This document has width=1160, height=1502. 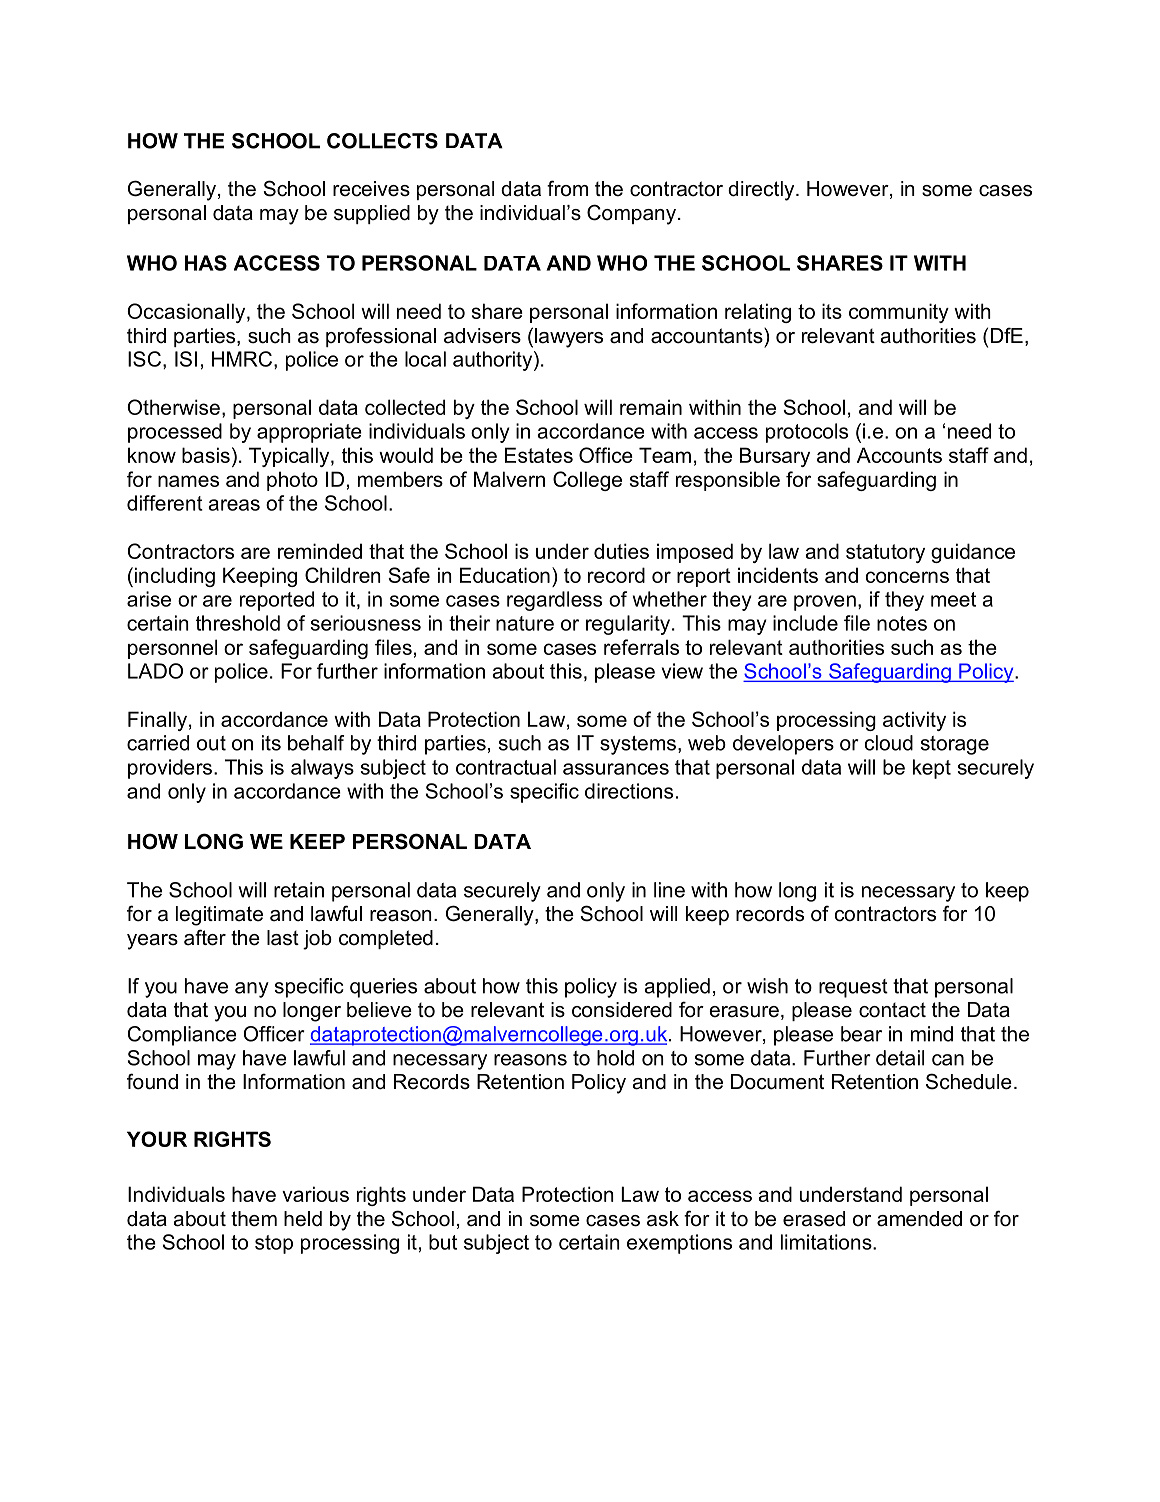 I want to click on request, so click(x=853, y=988).
